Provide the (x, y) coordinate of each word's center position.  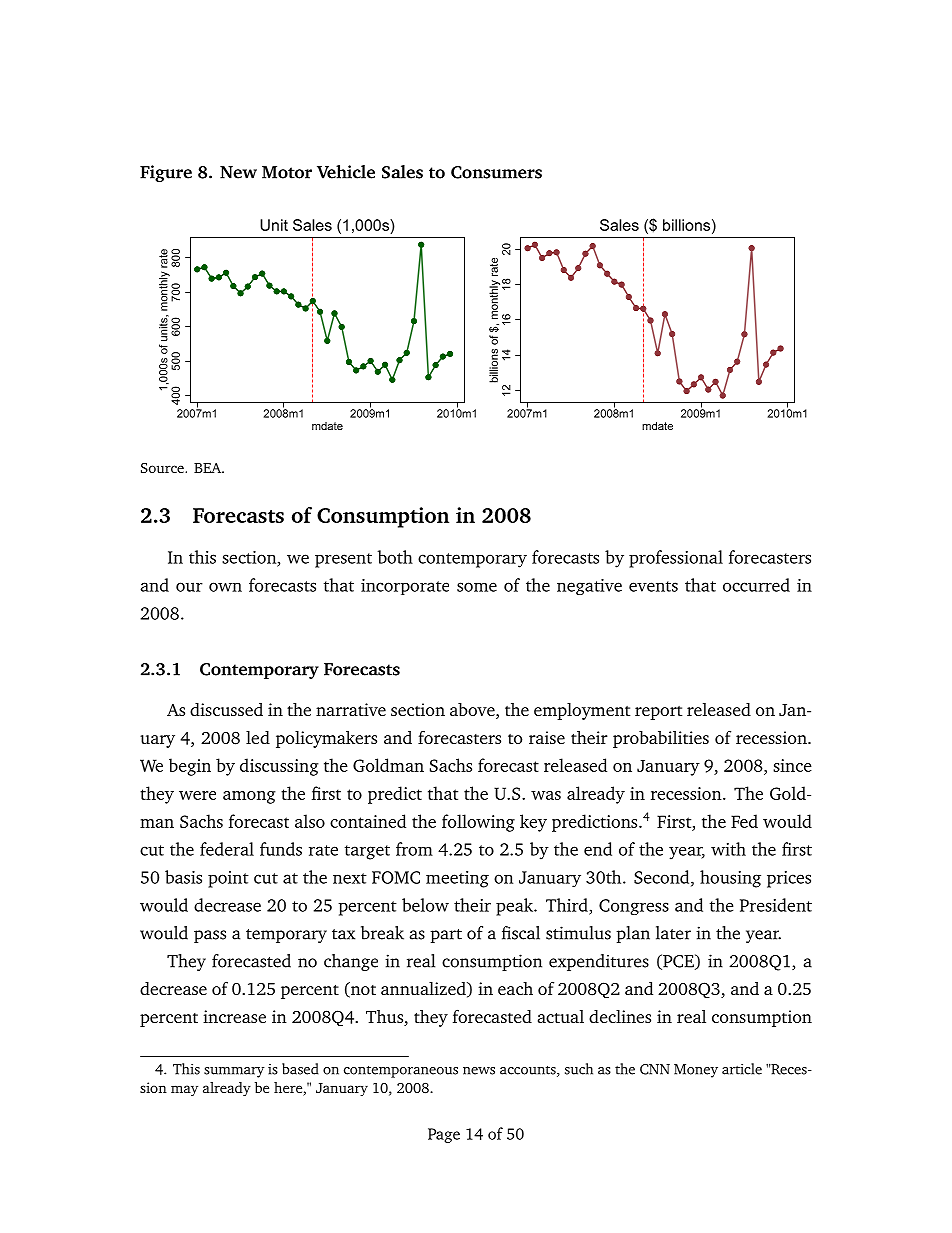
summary (234, 1072)
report (658, 713)
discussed (226, 709)
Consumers (496, 172)
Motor (287, 172)
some (477, 587)
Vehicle (346, 172)
